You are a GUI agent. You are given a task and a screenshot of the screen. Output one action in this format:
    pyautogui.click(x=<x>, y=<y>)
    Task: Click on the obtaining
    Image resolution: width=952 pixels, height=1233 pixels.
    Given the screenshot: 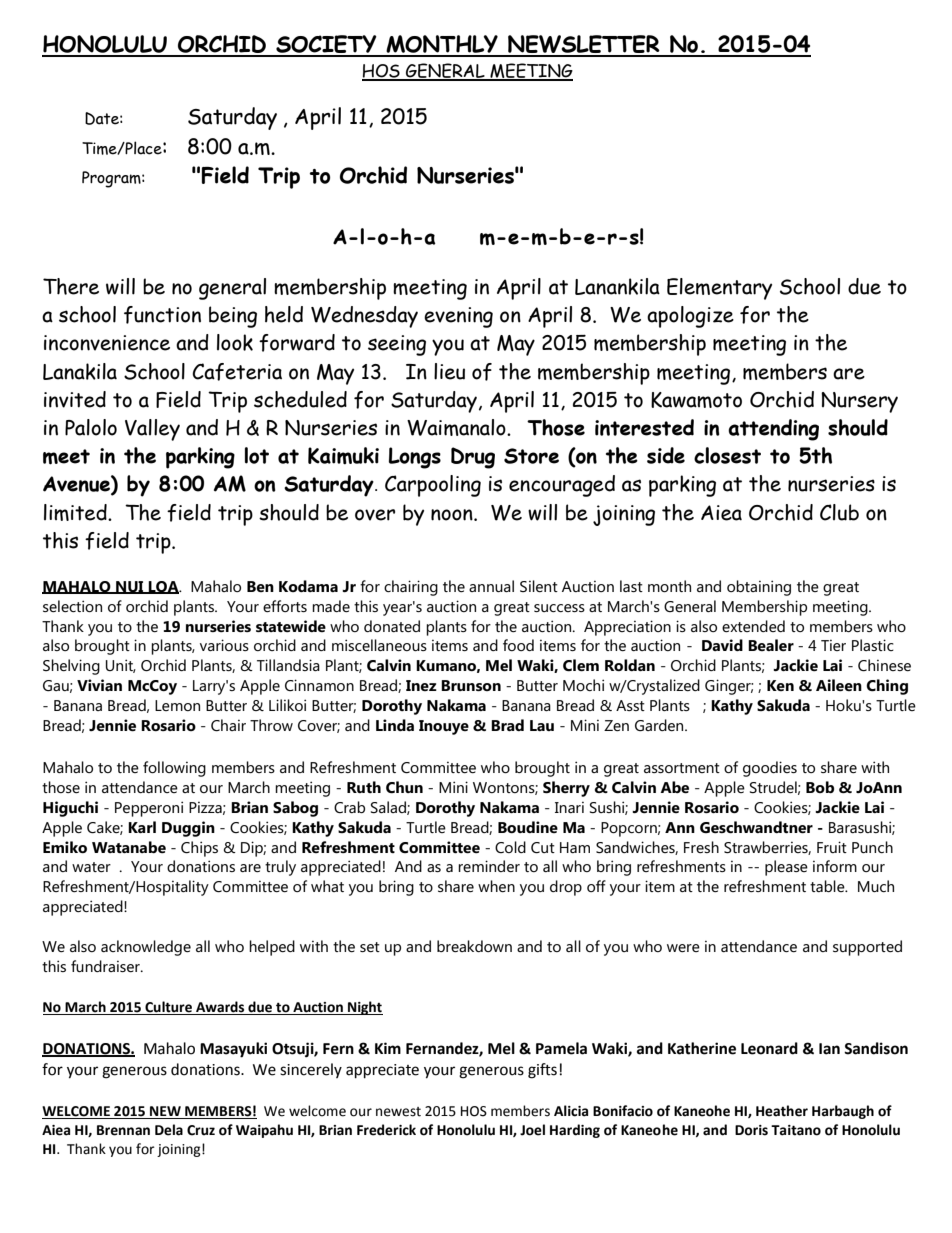 What is the action you would take?
    pyautogui.click(x=759, y=588)
